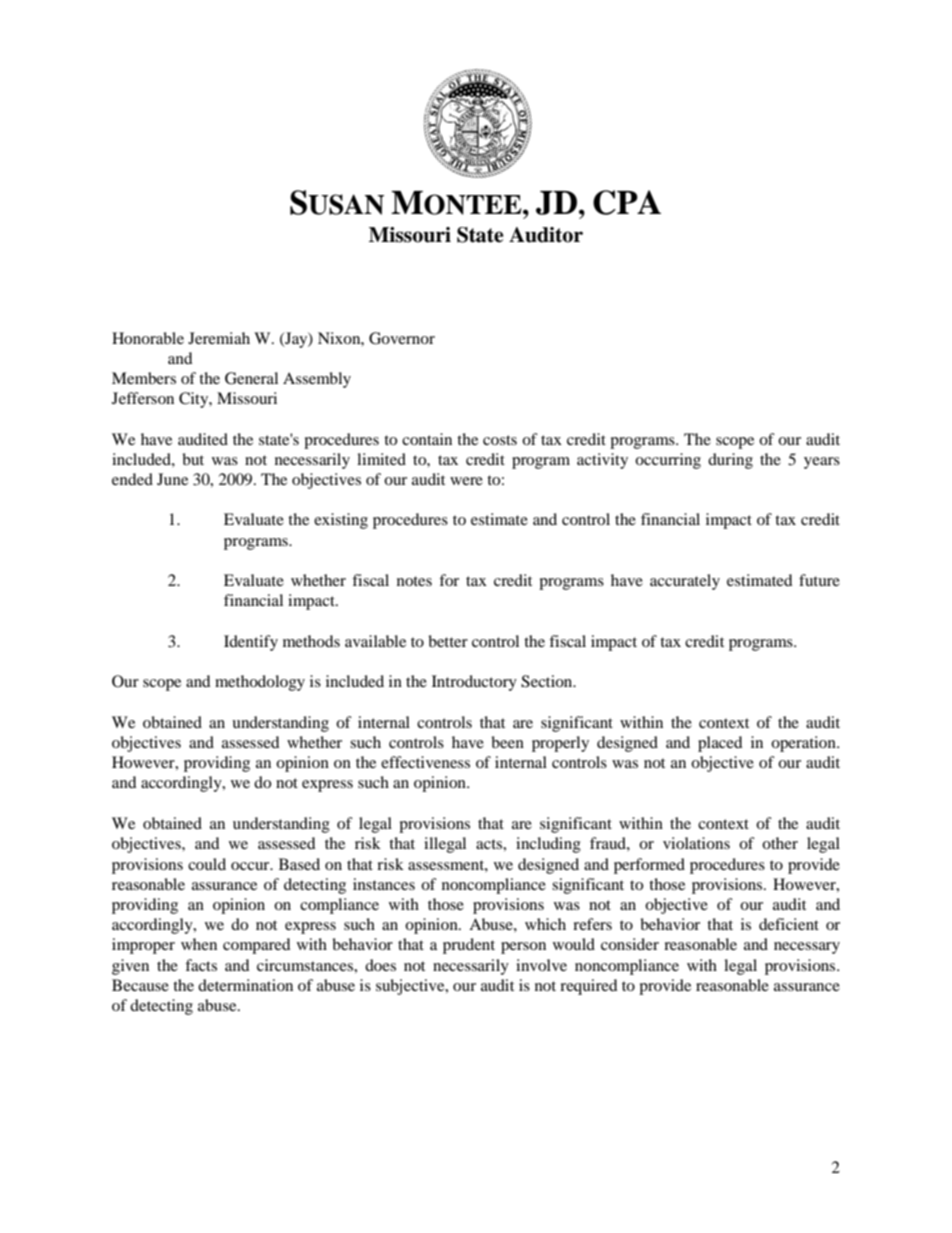 This page has width=952, height=1233. What do you see at coordinates (627, 202) in the page?
I see `CPA` at bounding box center [627, 202].
